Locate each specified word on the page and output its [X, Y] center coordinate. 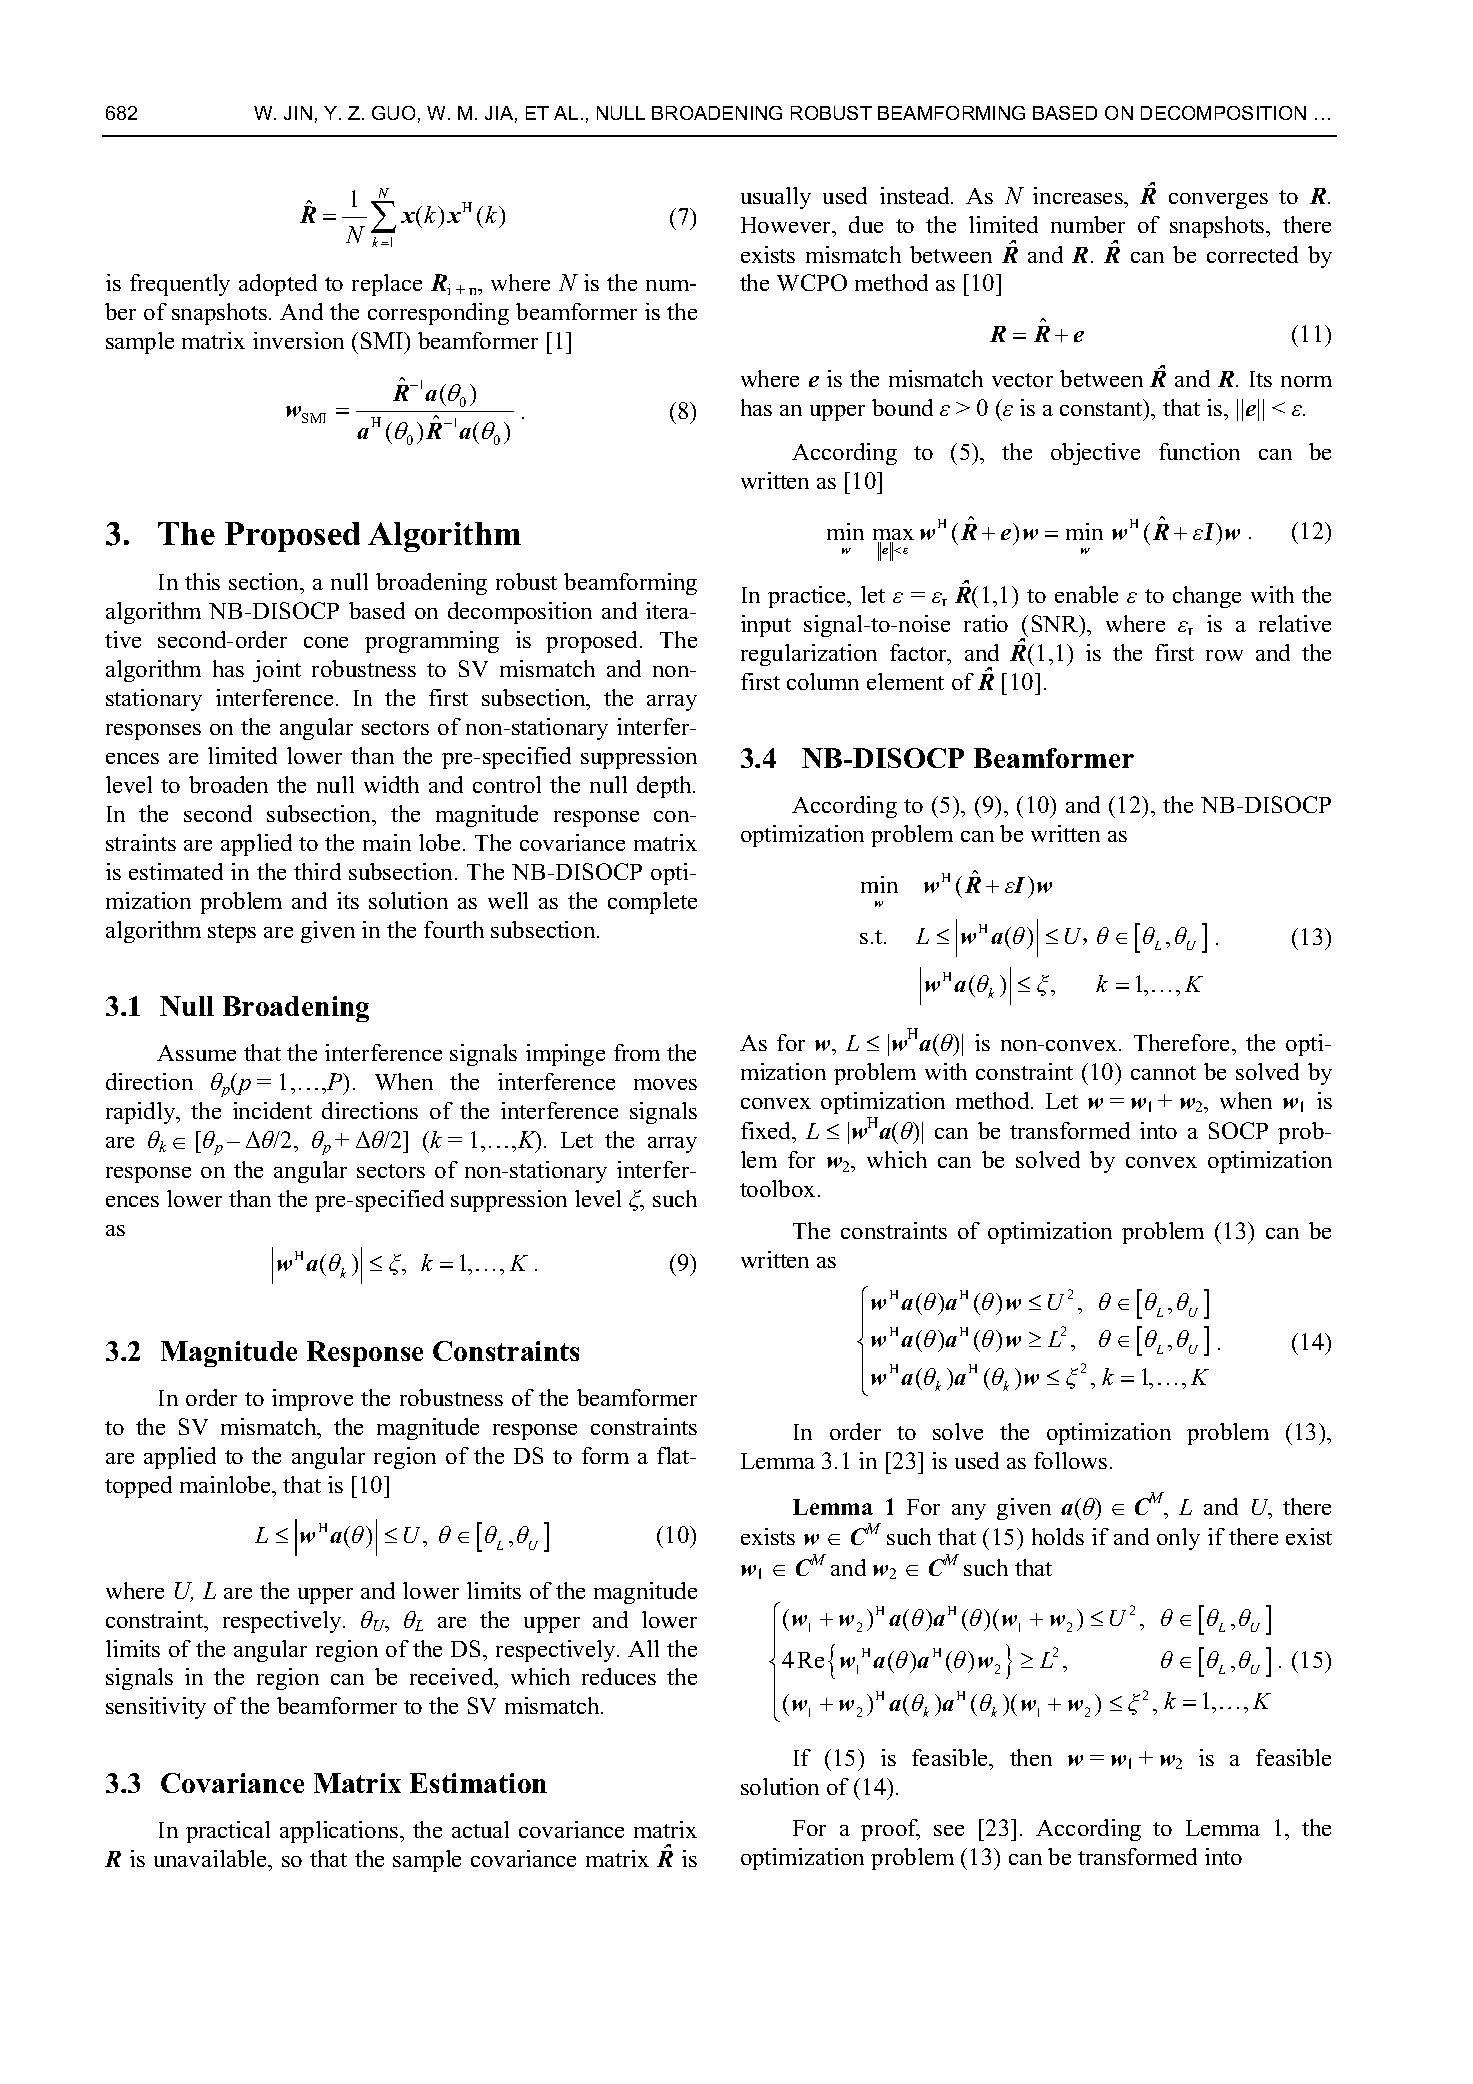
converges [1218, 201]
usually [776, 198]
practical [228, 1832]
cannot [1163, 1073]
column [823, 681]
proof [890, 1830]
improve [312, 1400]
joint [277, 671]
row [1224, 655]
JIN [298, 113]
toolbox [777, 1188]
